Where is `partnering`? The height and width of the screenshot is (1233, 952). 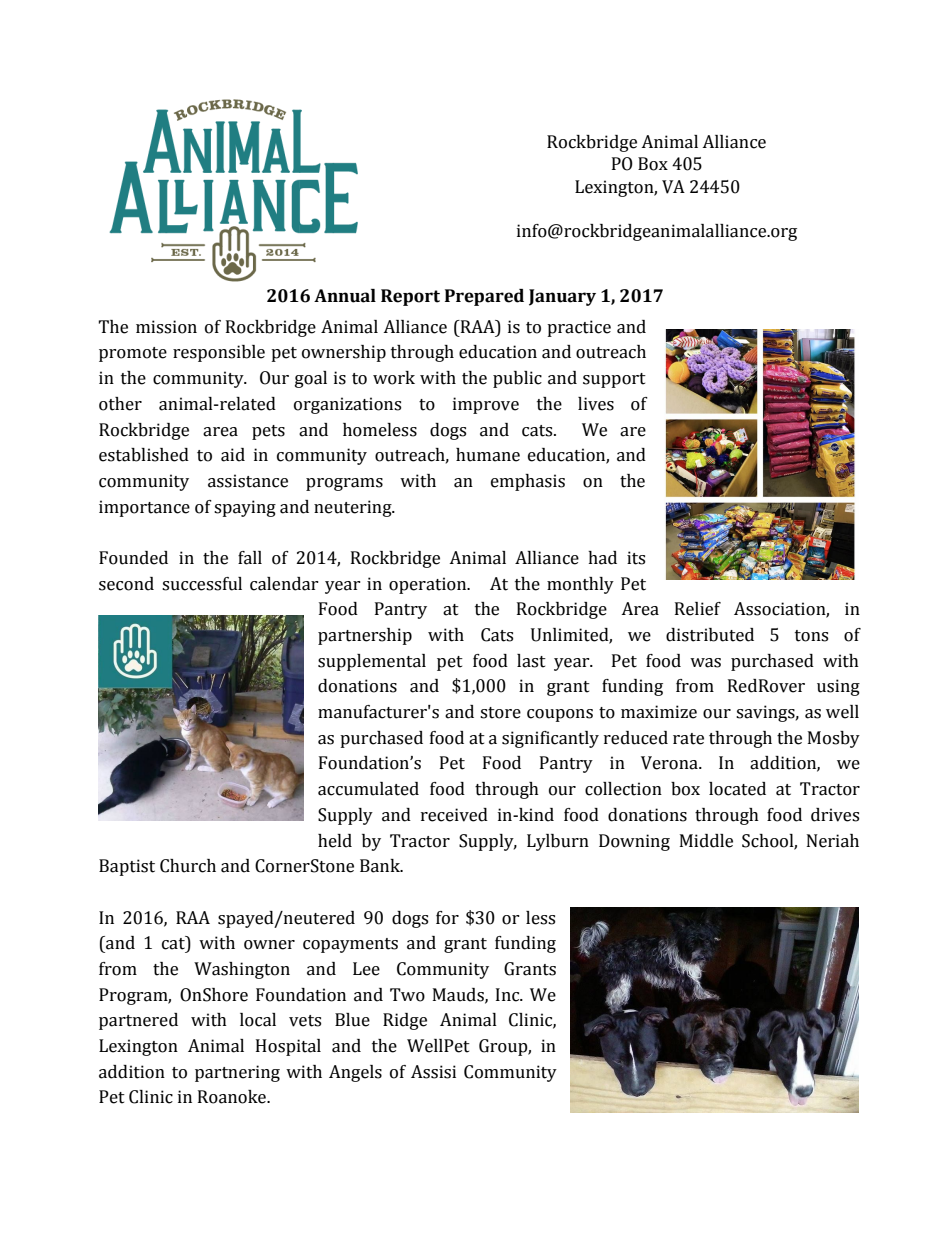 partnering is located at coordinates (237, 1073).
